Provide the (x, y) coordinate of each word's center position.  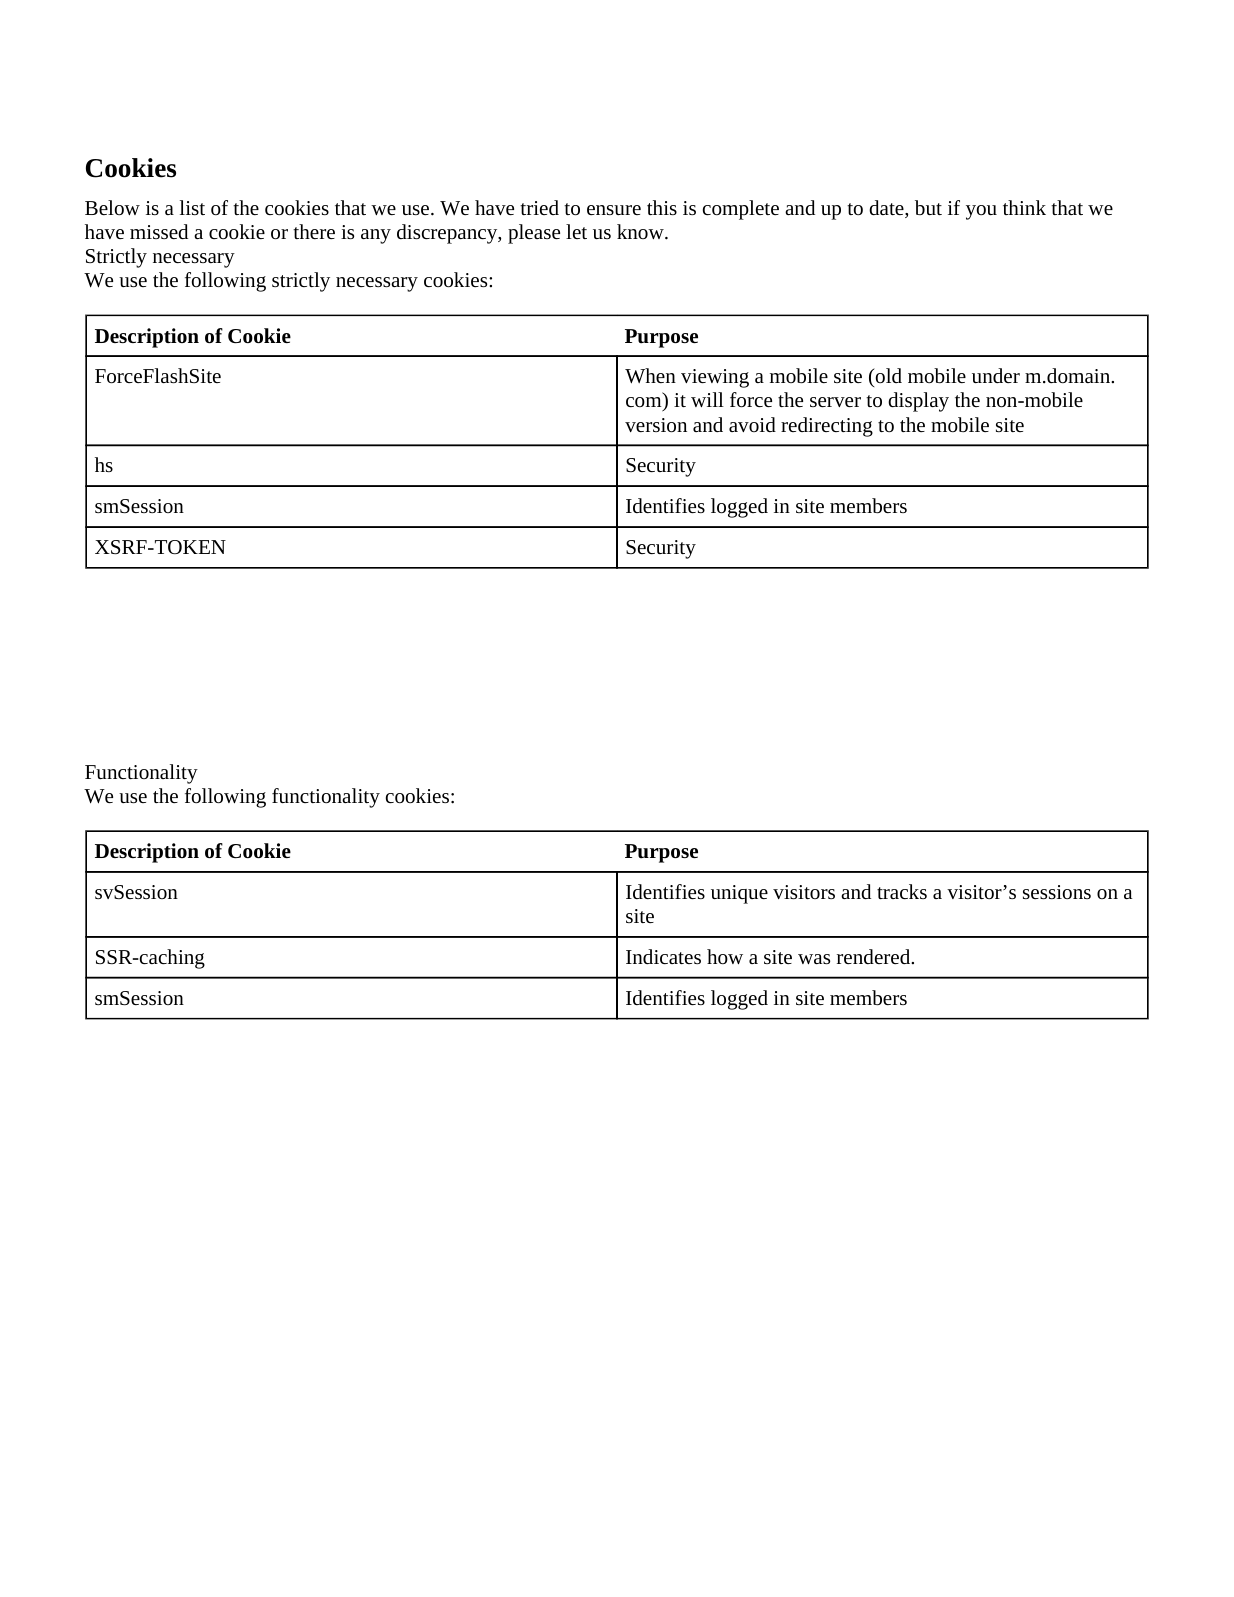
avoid (752, 424)
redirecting (827, 427)
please (534, 234)
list (192, 207)
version (656, 425)
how (725, 956)
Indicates (663, 956)
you (981, 212)
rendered (875, 956)
